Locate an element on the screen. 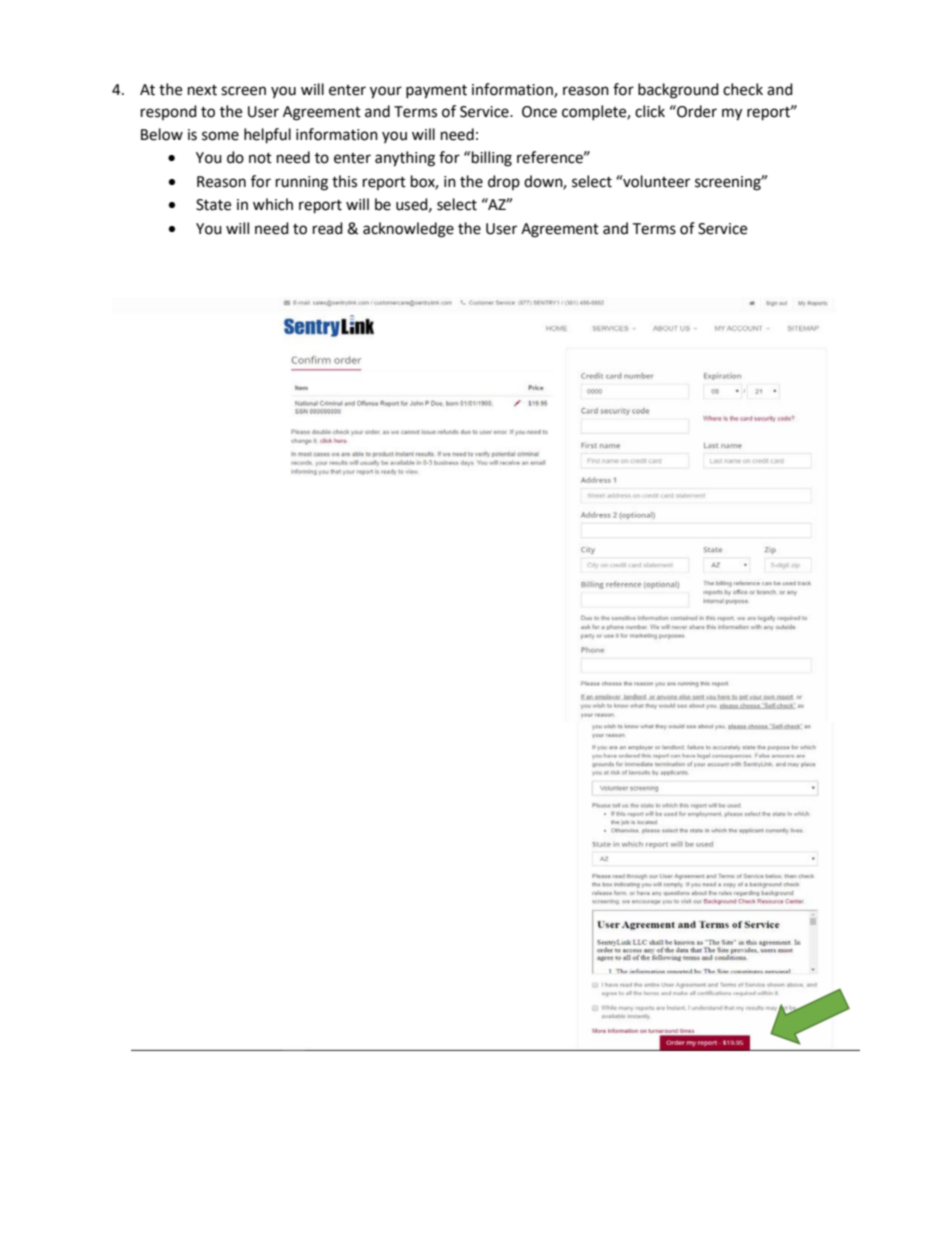  drop is located at coordinates (504, 182).
